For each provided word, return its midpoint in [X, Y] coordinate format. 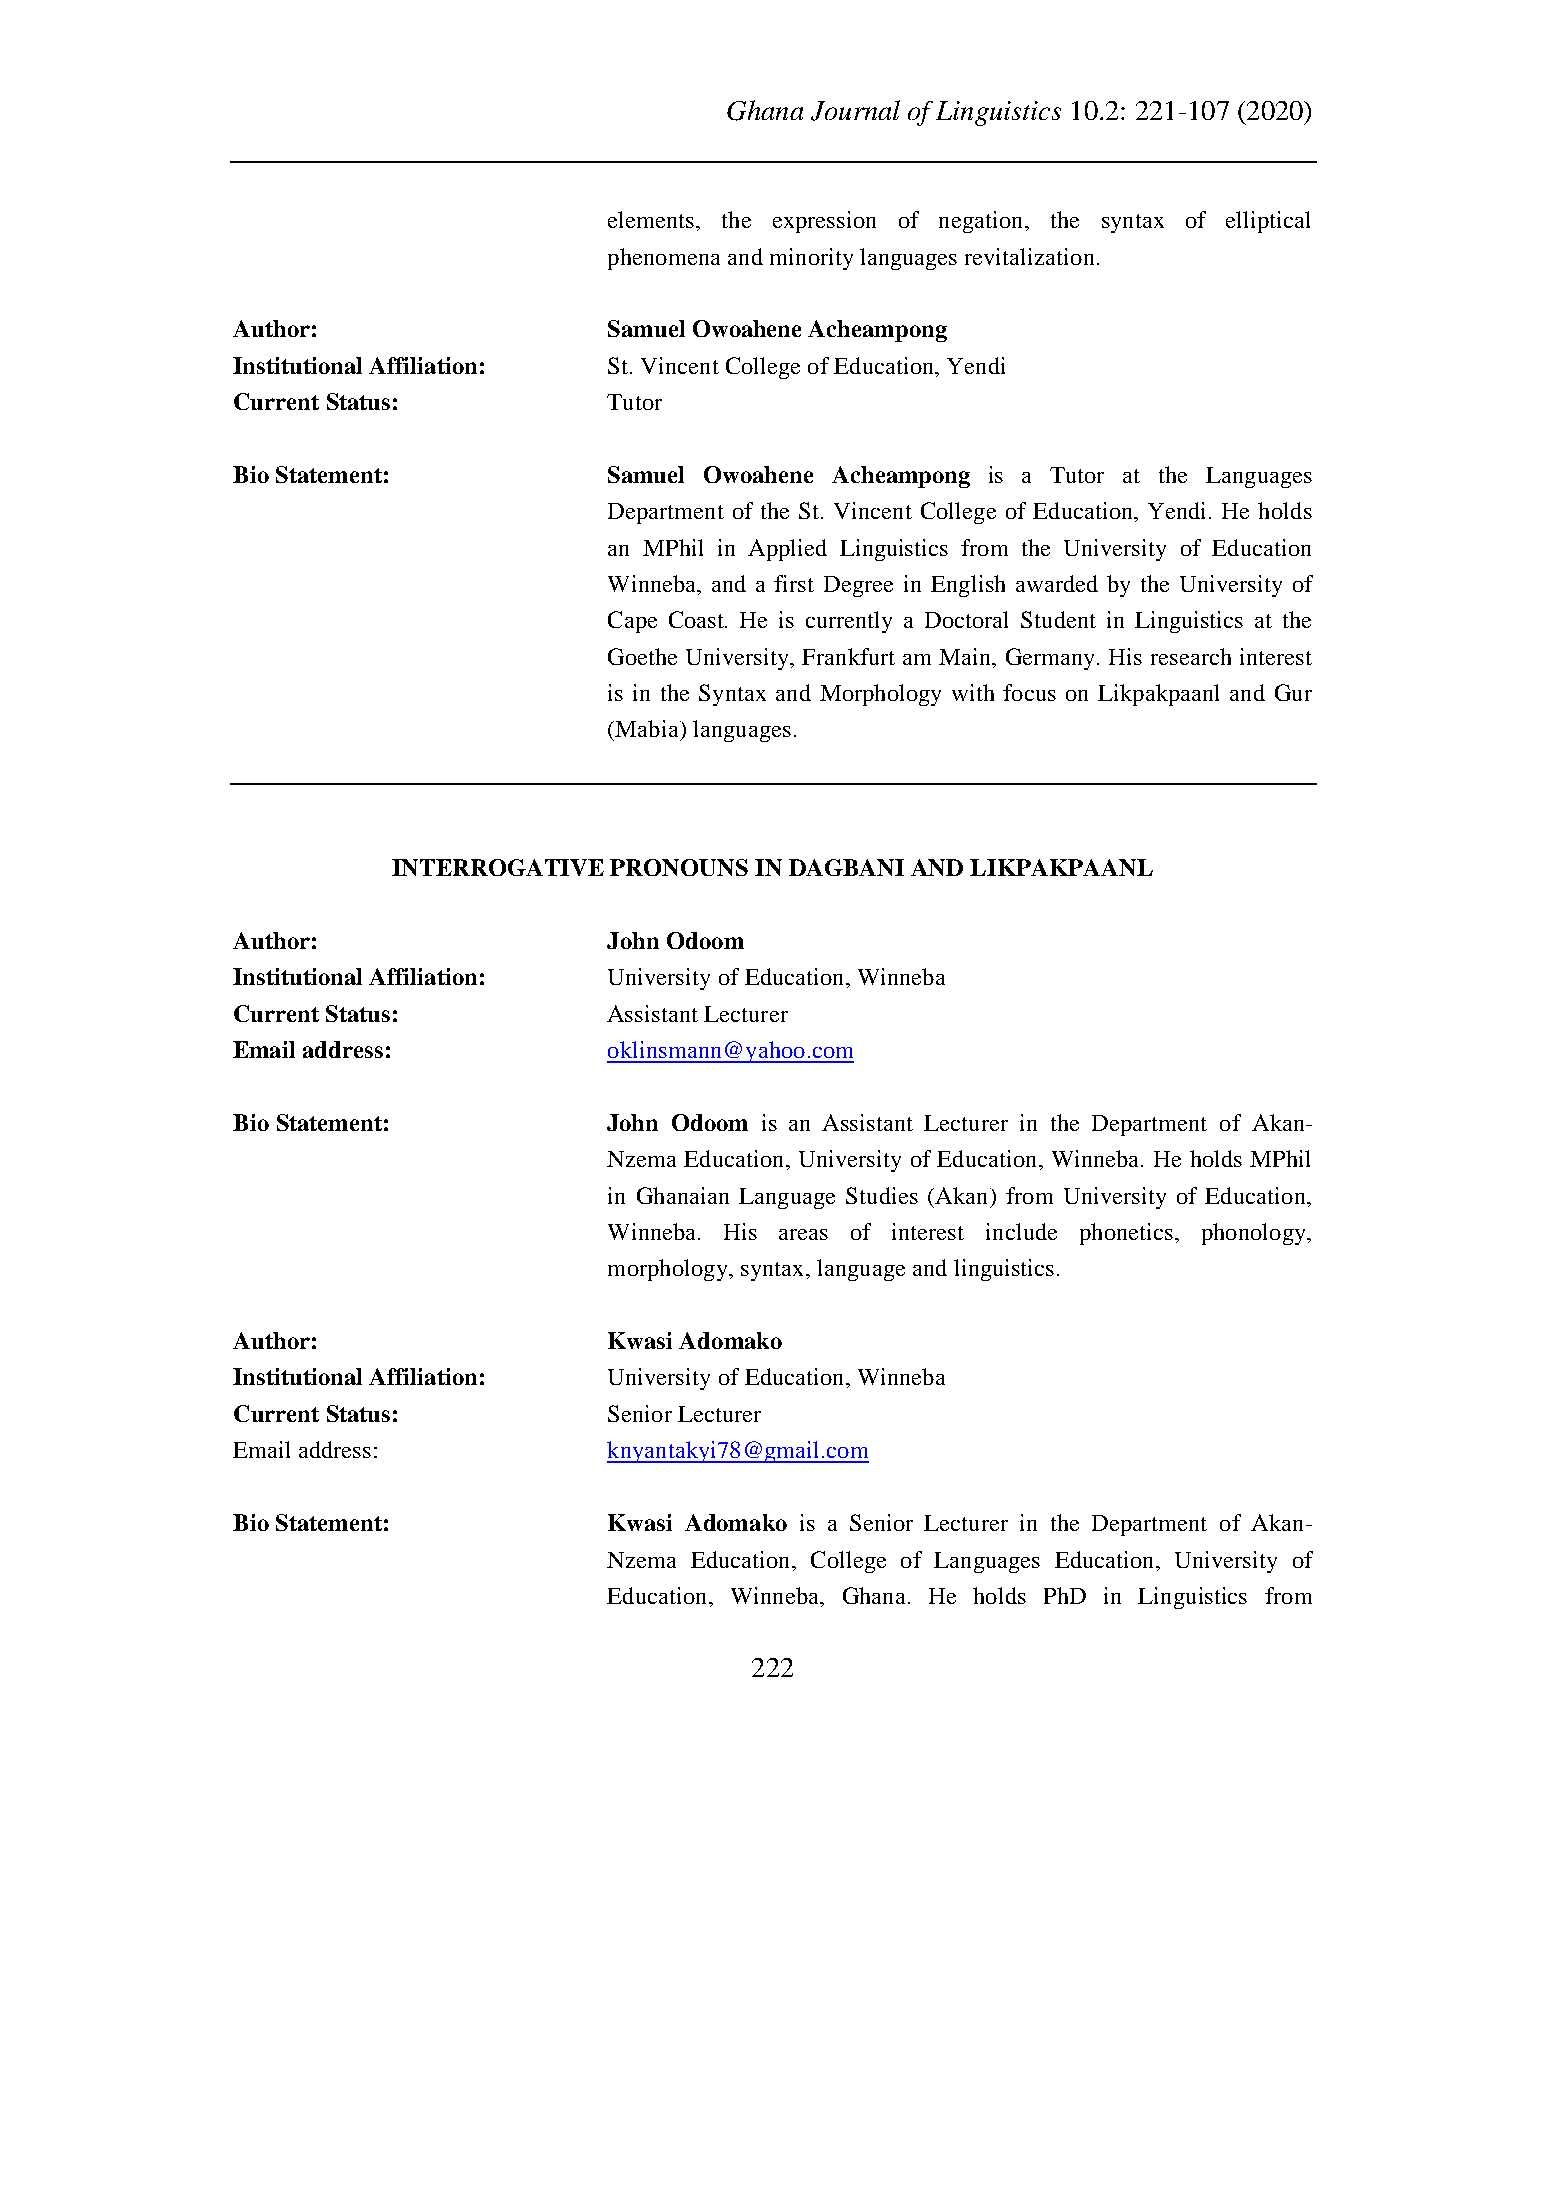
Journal [855, 110]
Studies [882, 1195]
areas [803, 1234]
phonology [1255, 1234]
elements [651, 219]
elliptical [1268, 222]
